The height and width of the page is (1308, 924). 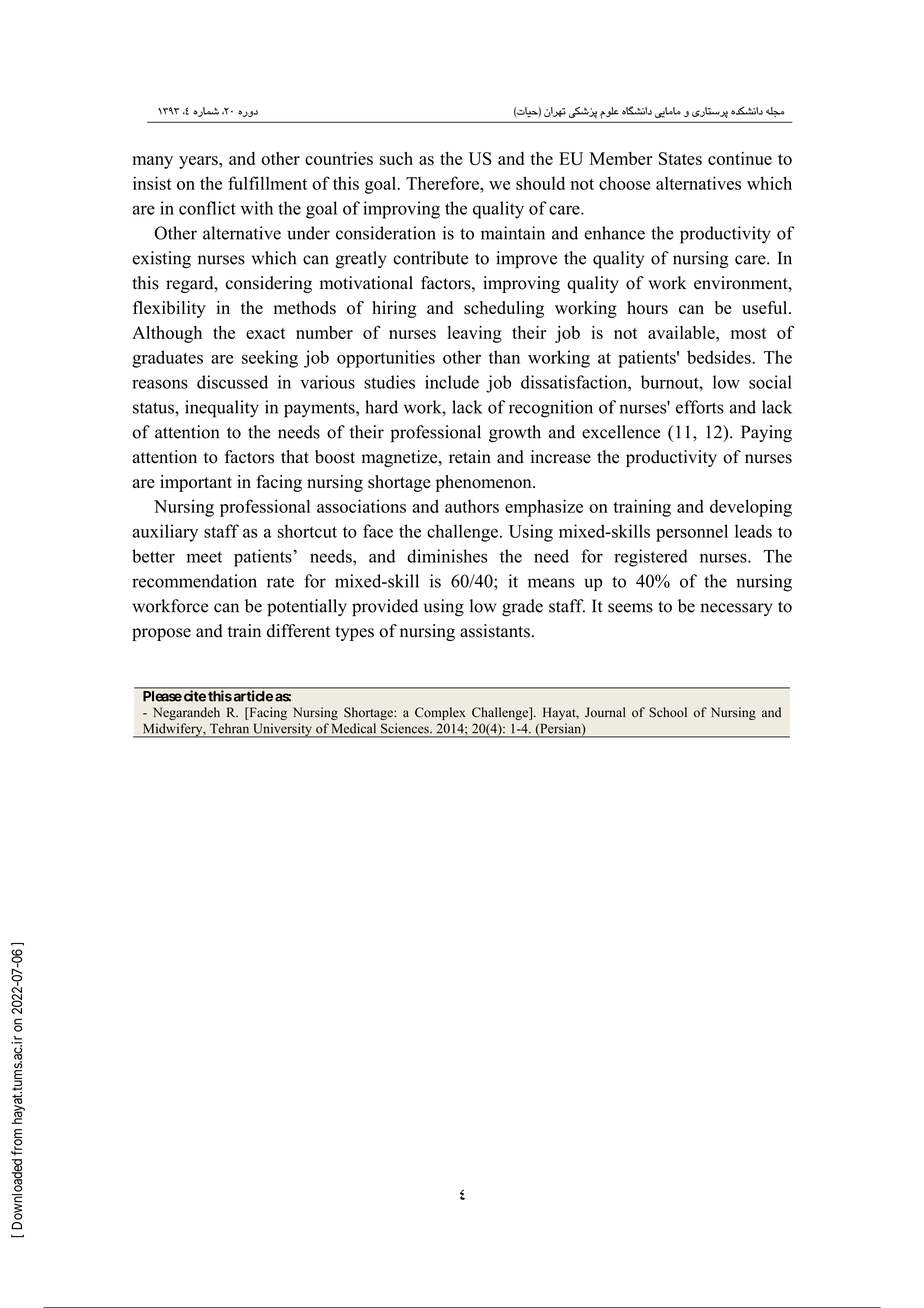 I want to click on seeking, so click(x=270, y=359).
